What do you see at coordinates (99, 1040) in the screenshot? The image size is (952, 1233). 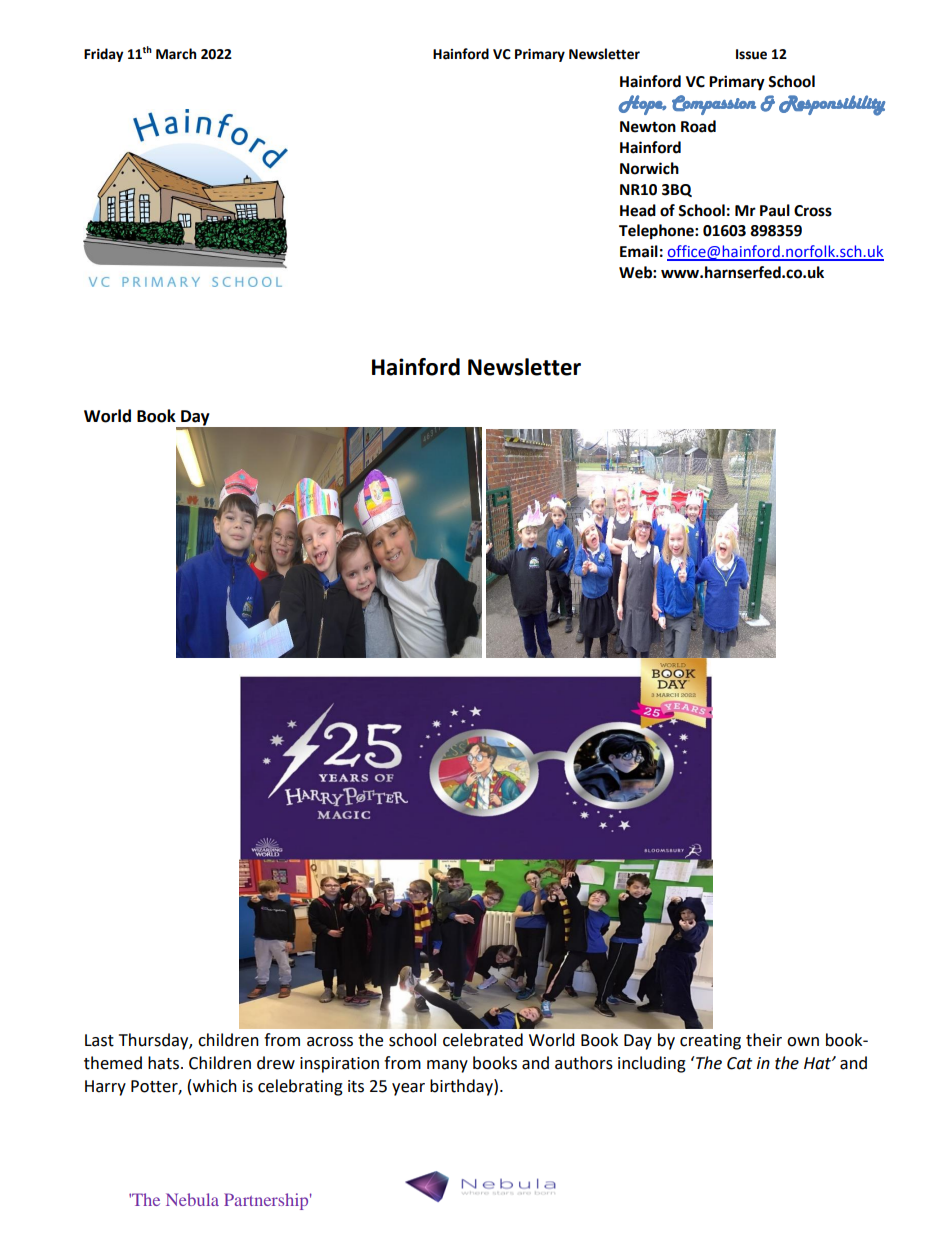 I see `Last` at bounding box center [99, 1040].
